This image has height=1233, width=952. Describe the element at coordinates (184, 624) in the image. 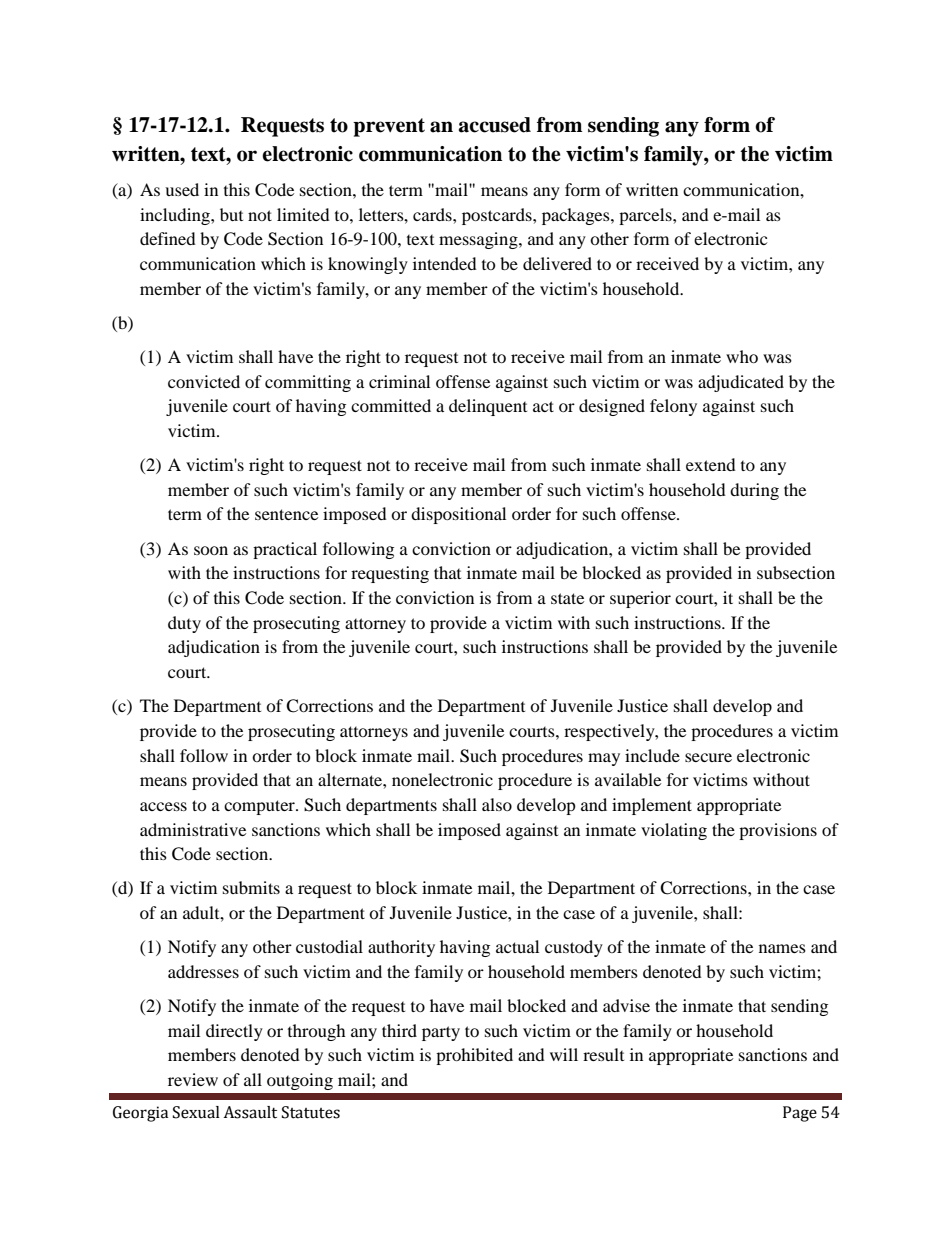

I see `duty` at that location.
